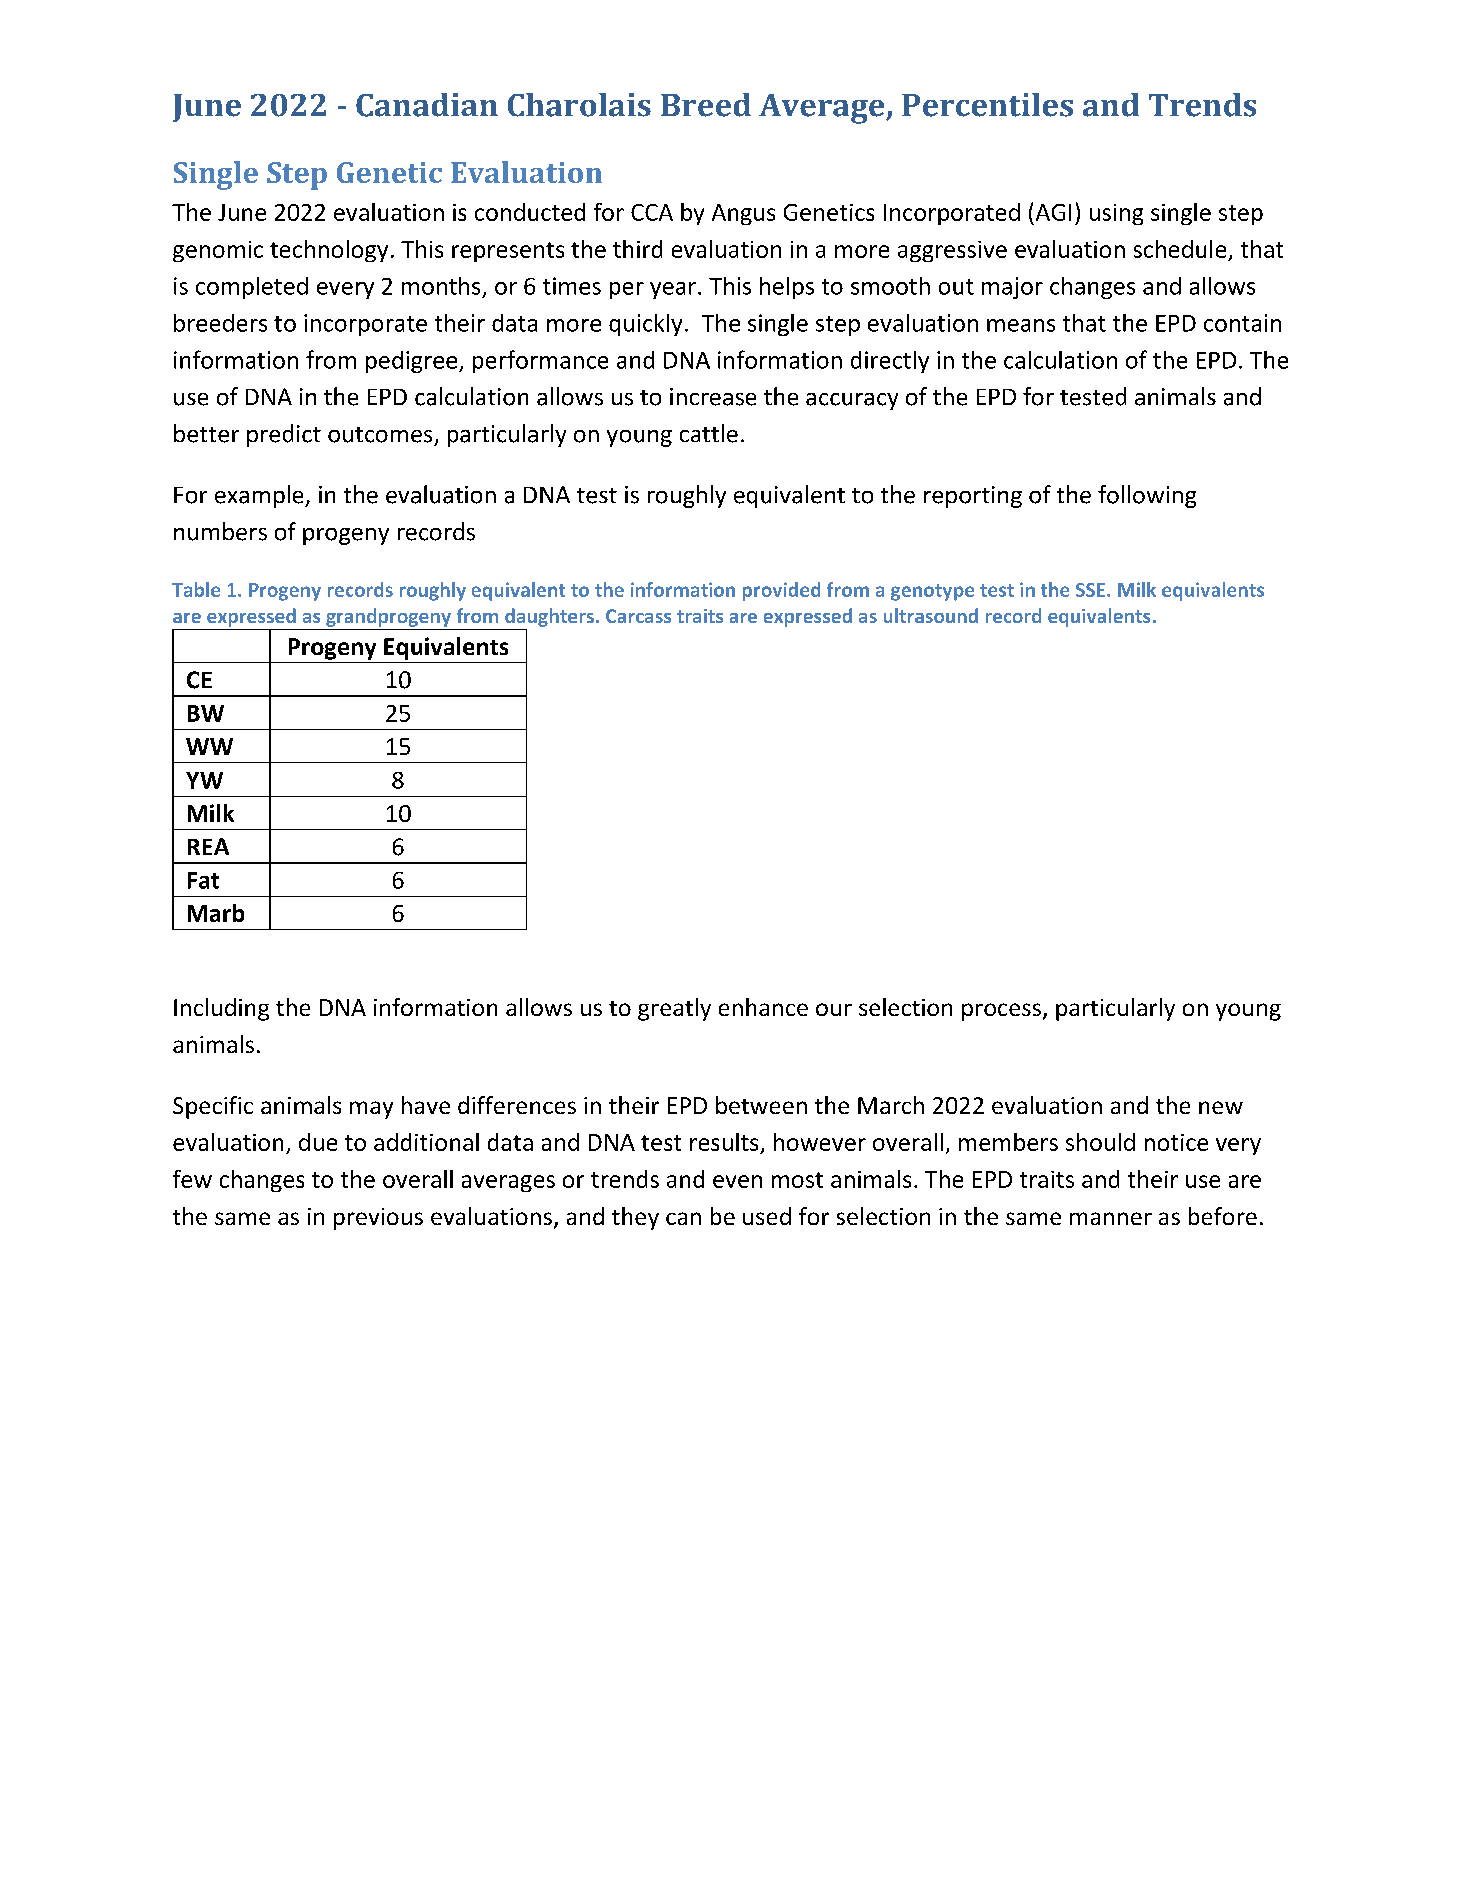 Image resolution: width=1465 pixels, height=1896 pixels. Describe the element at coordinates (1147, 496) in the page. I see `following` at that location.
